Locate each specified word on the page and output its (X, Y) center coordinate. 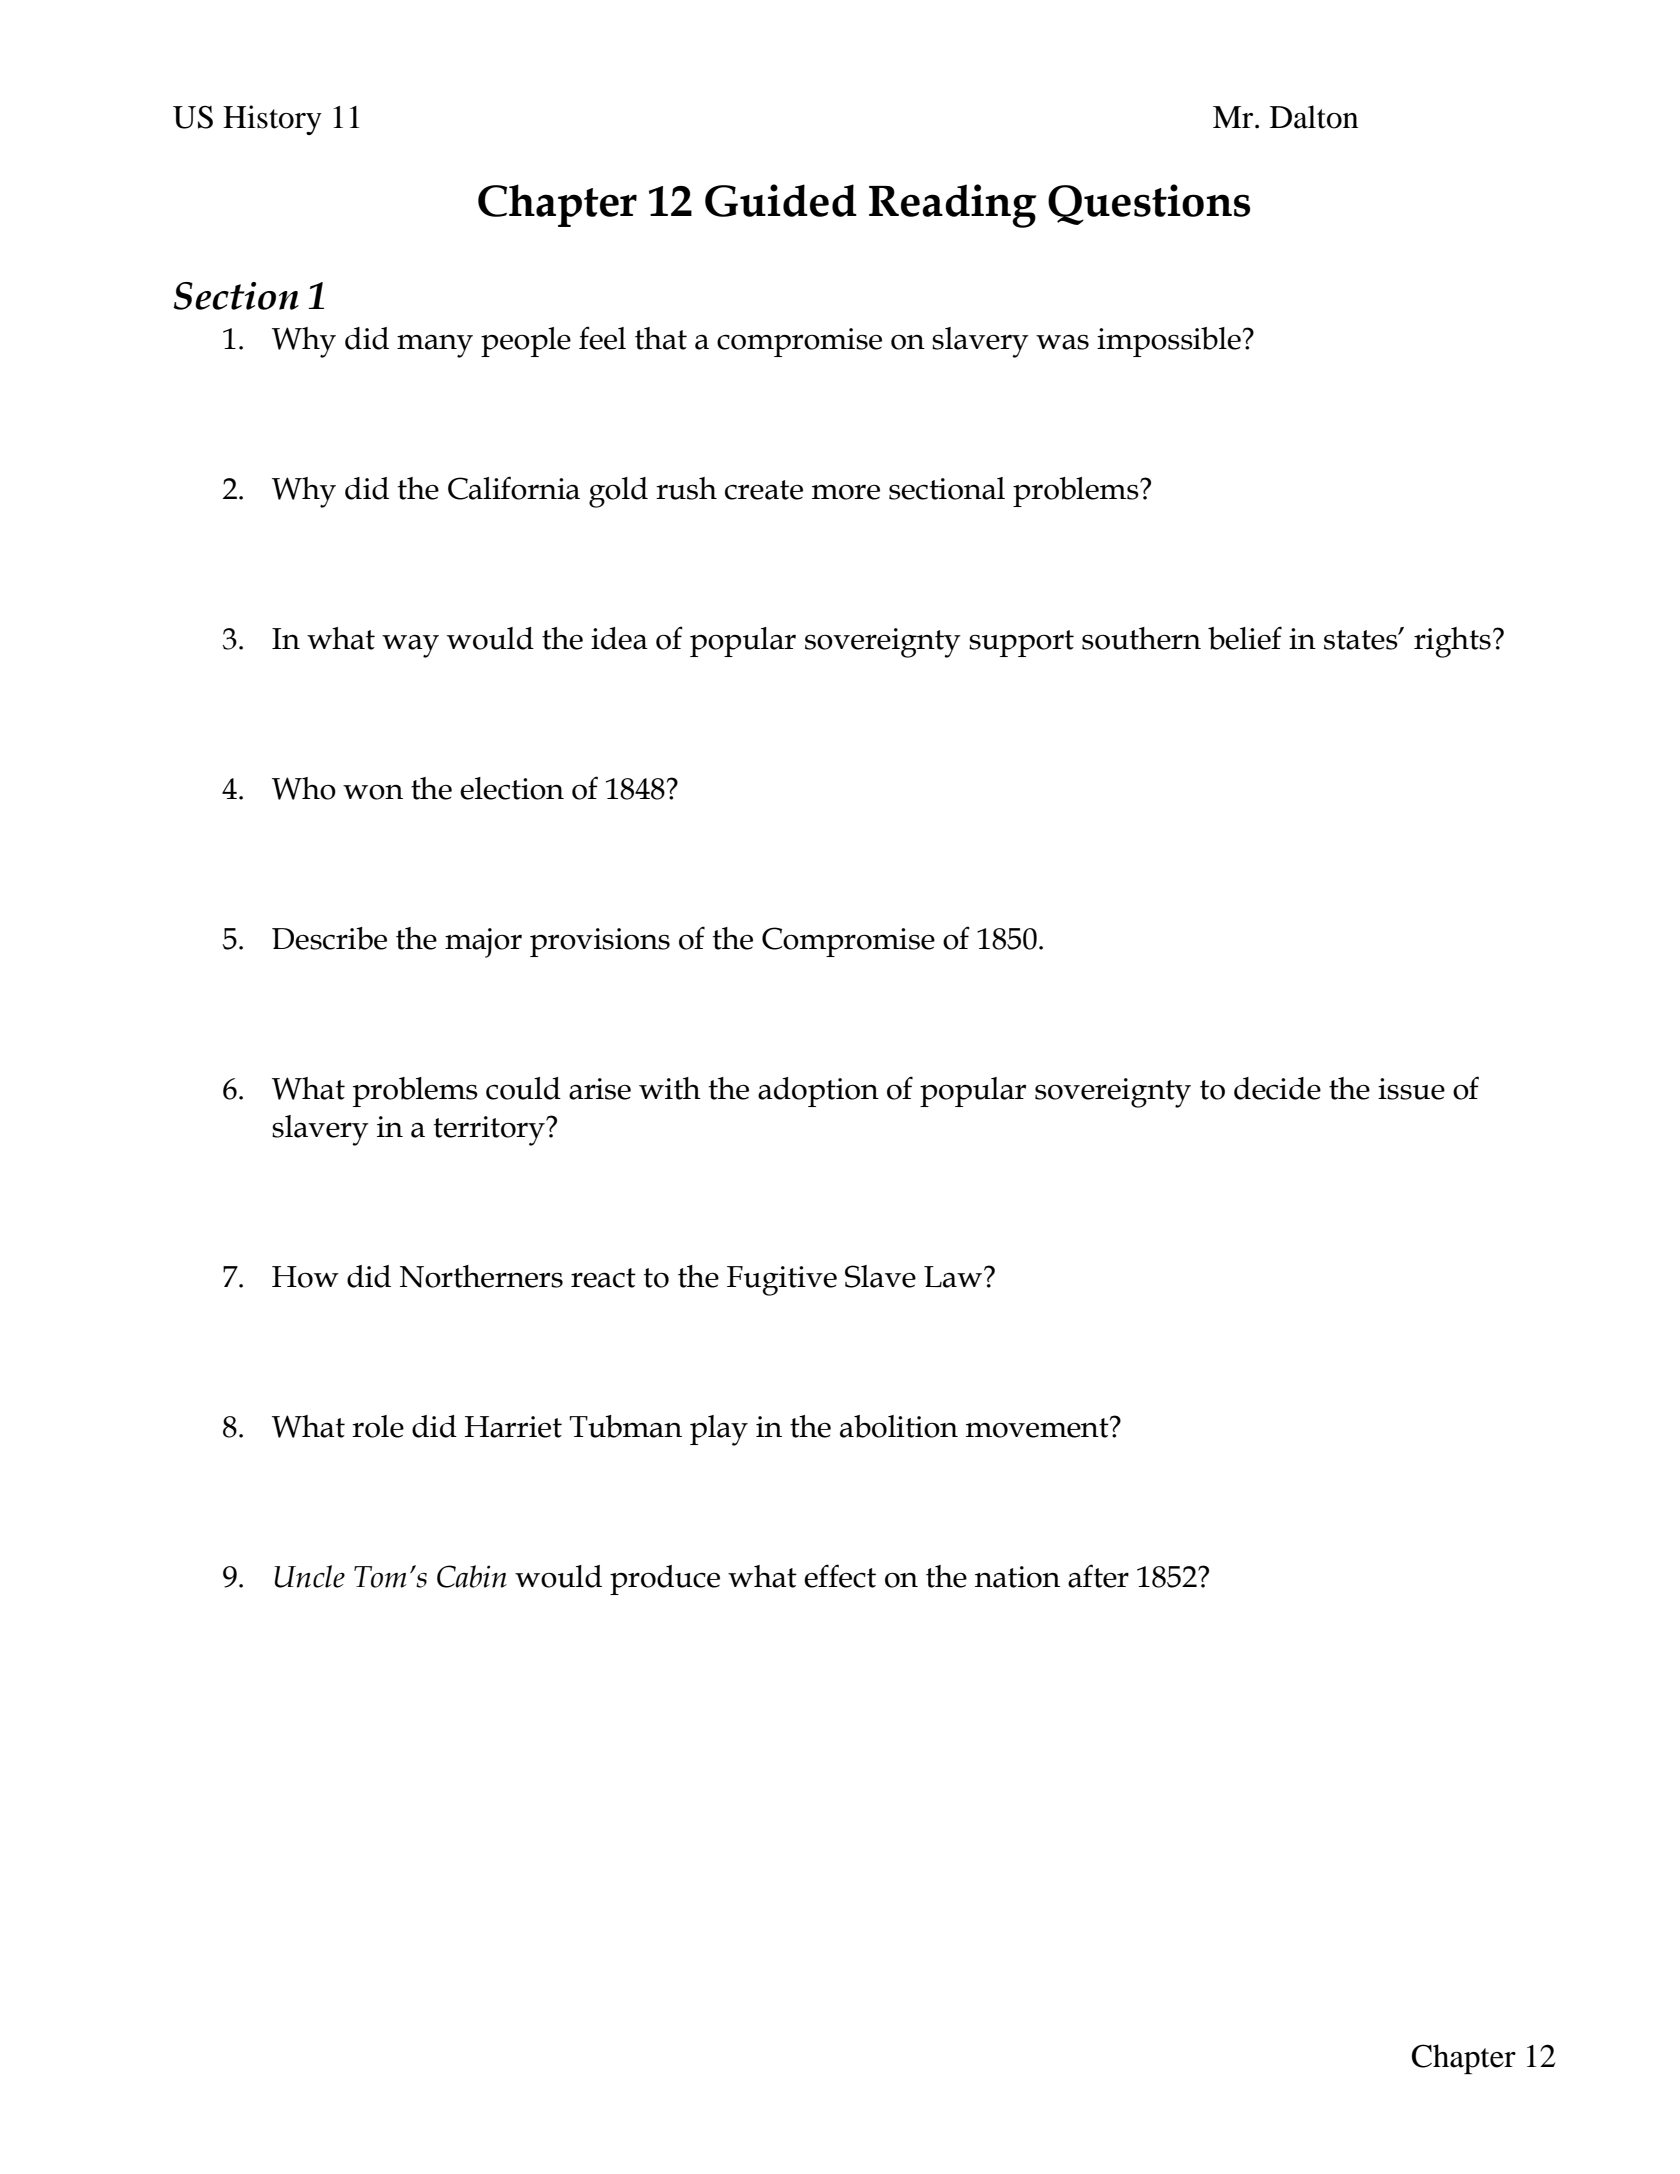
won (373, 792)
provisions (600, 942)
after (1098, 1576)
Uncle (309, 1576)
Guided (781, 200)
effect (840, 1576)
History (272, 120)
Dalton (1314, 117)
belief (1245, 638)
